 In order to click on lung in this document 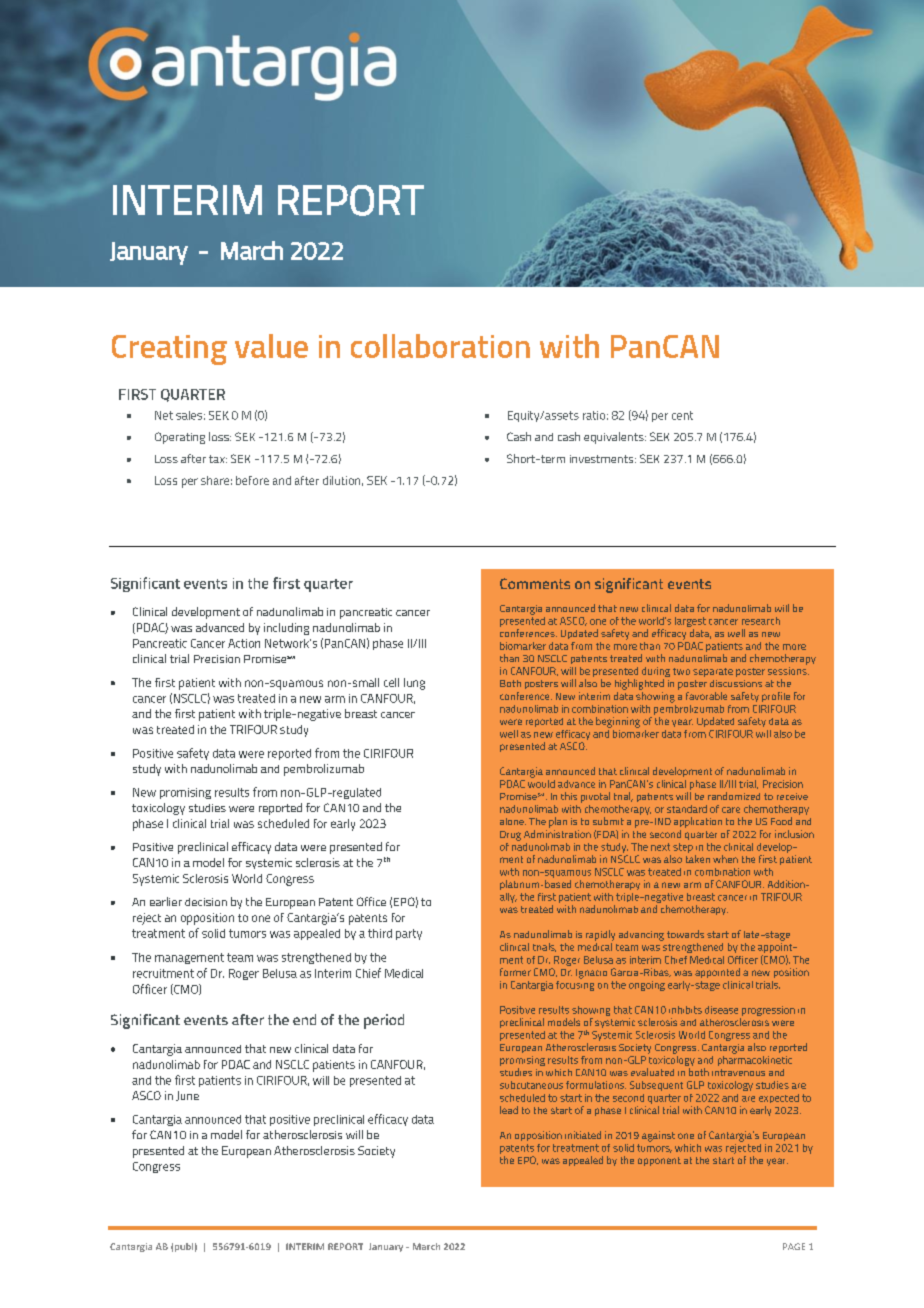, I will do `click(414, 684)`.
